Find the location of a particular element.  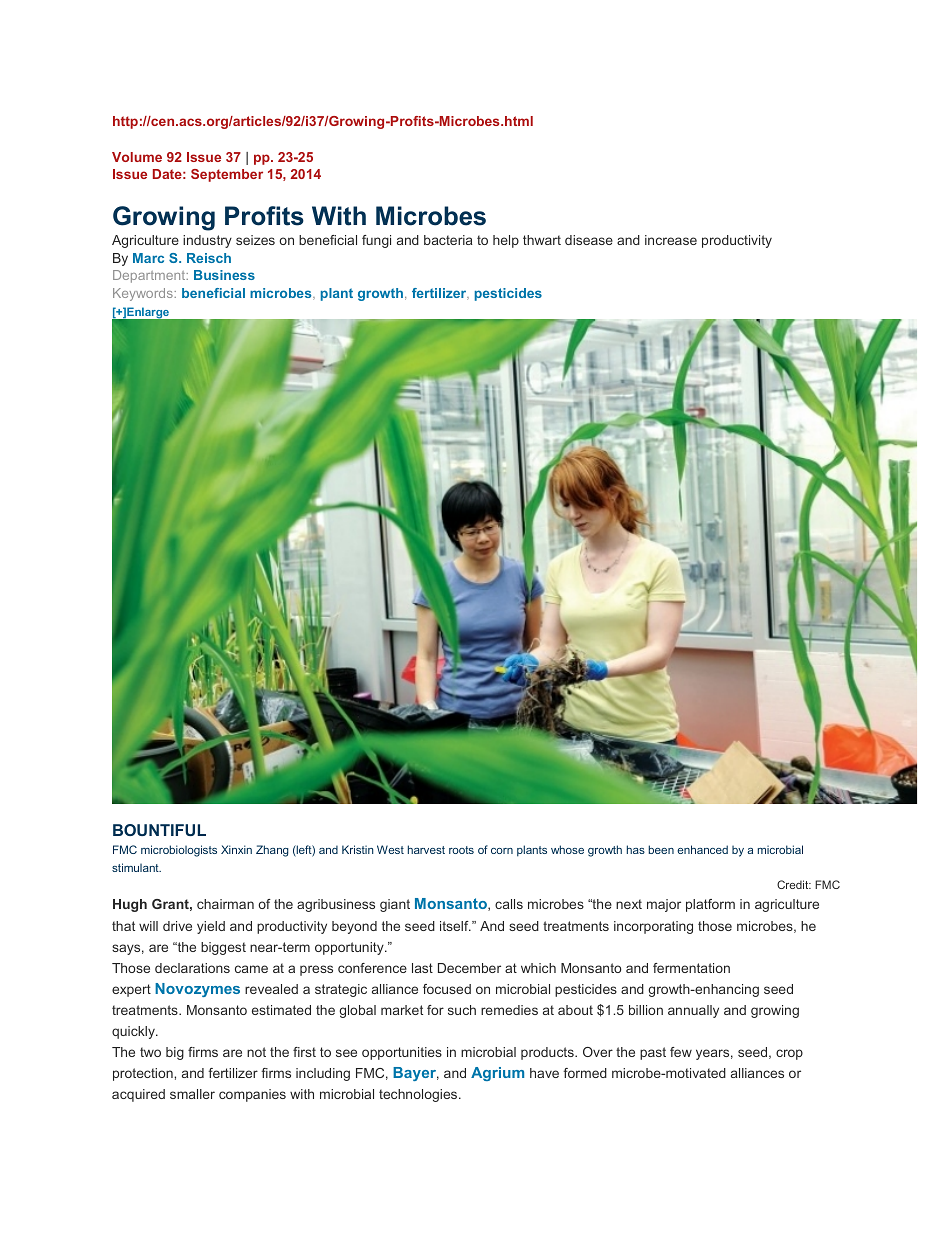

been is located at coordinates (661, 849).
